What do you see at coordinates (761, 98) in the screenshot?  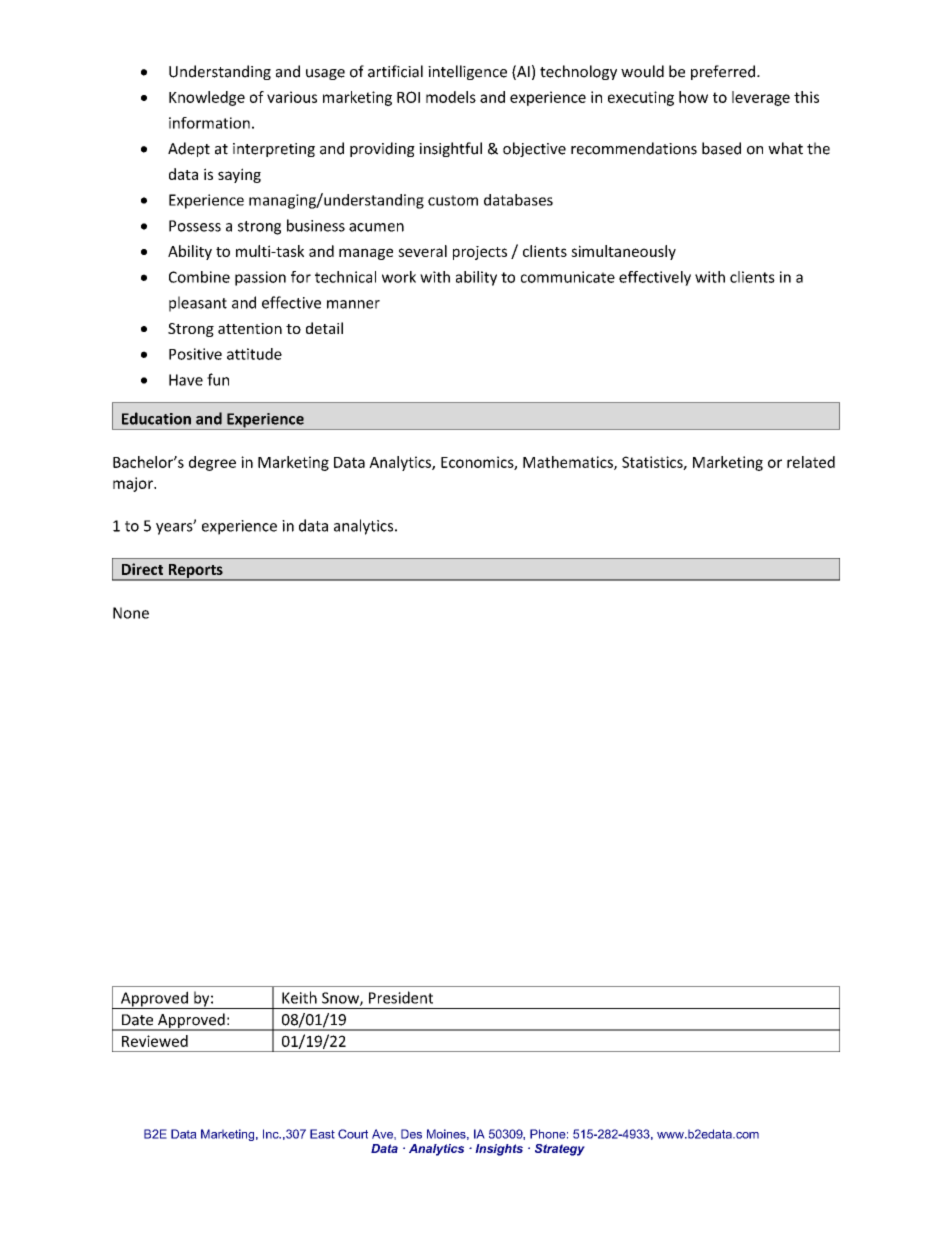 I see `leverage` at bounding box center [761, 98].
